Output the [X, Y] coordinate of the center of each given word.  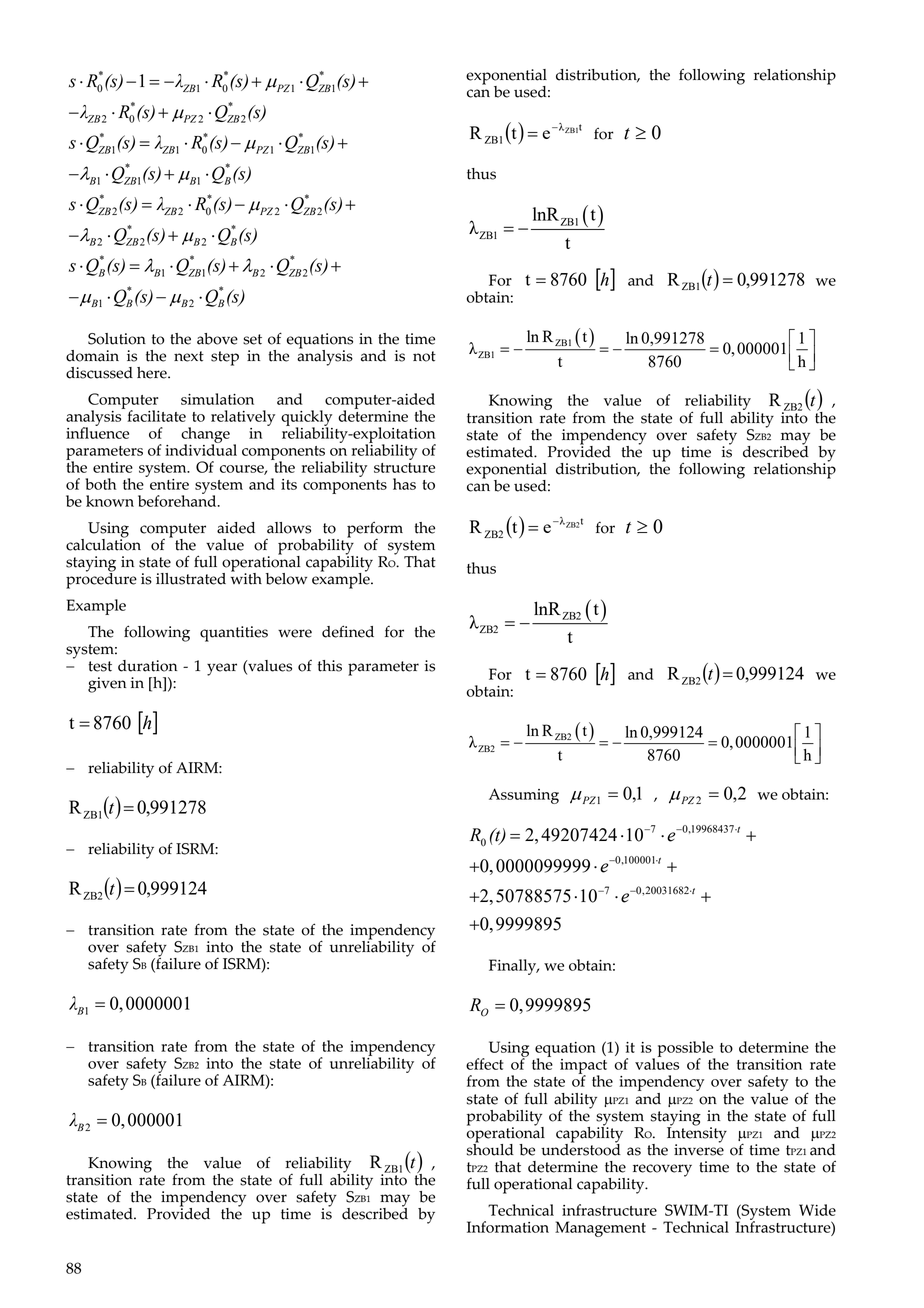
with [246, 577]
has [404, 484]
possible [686, 1050]
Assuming [524, 796]
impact [583, 1067]
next [189, 356]
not [424, 356]
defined [348, 631]
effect [484, 1064]
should [490, 1148]
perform [375, 530]
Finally [514, 967]
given [107, 685]
